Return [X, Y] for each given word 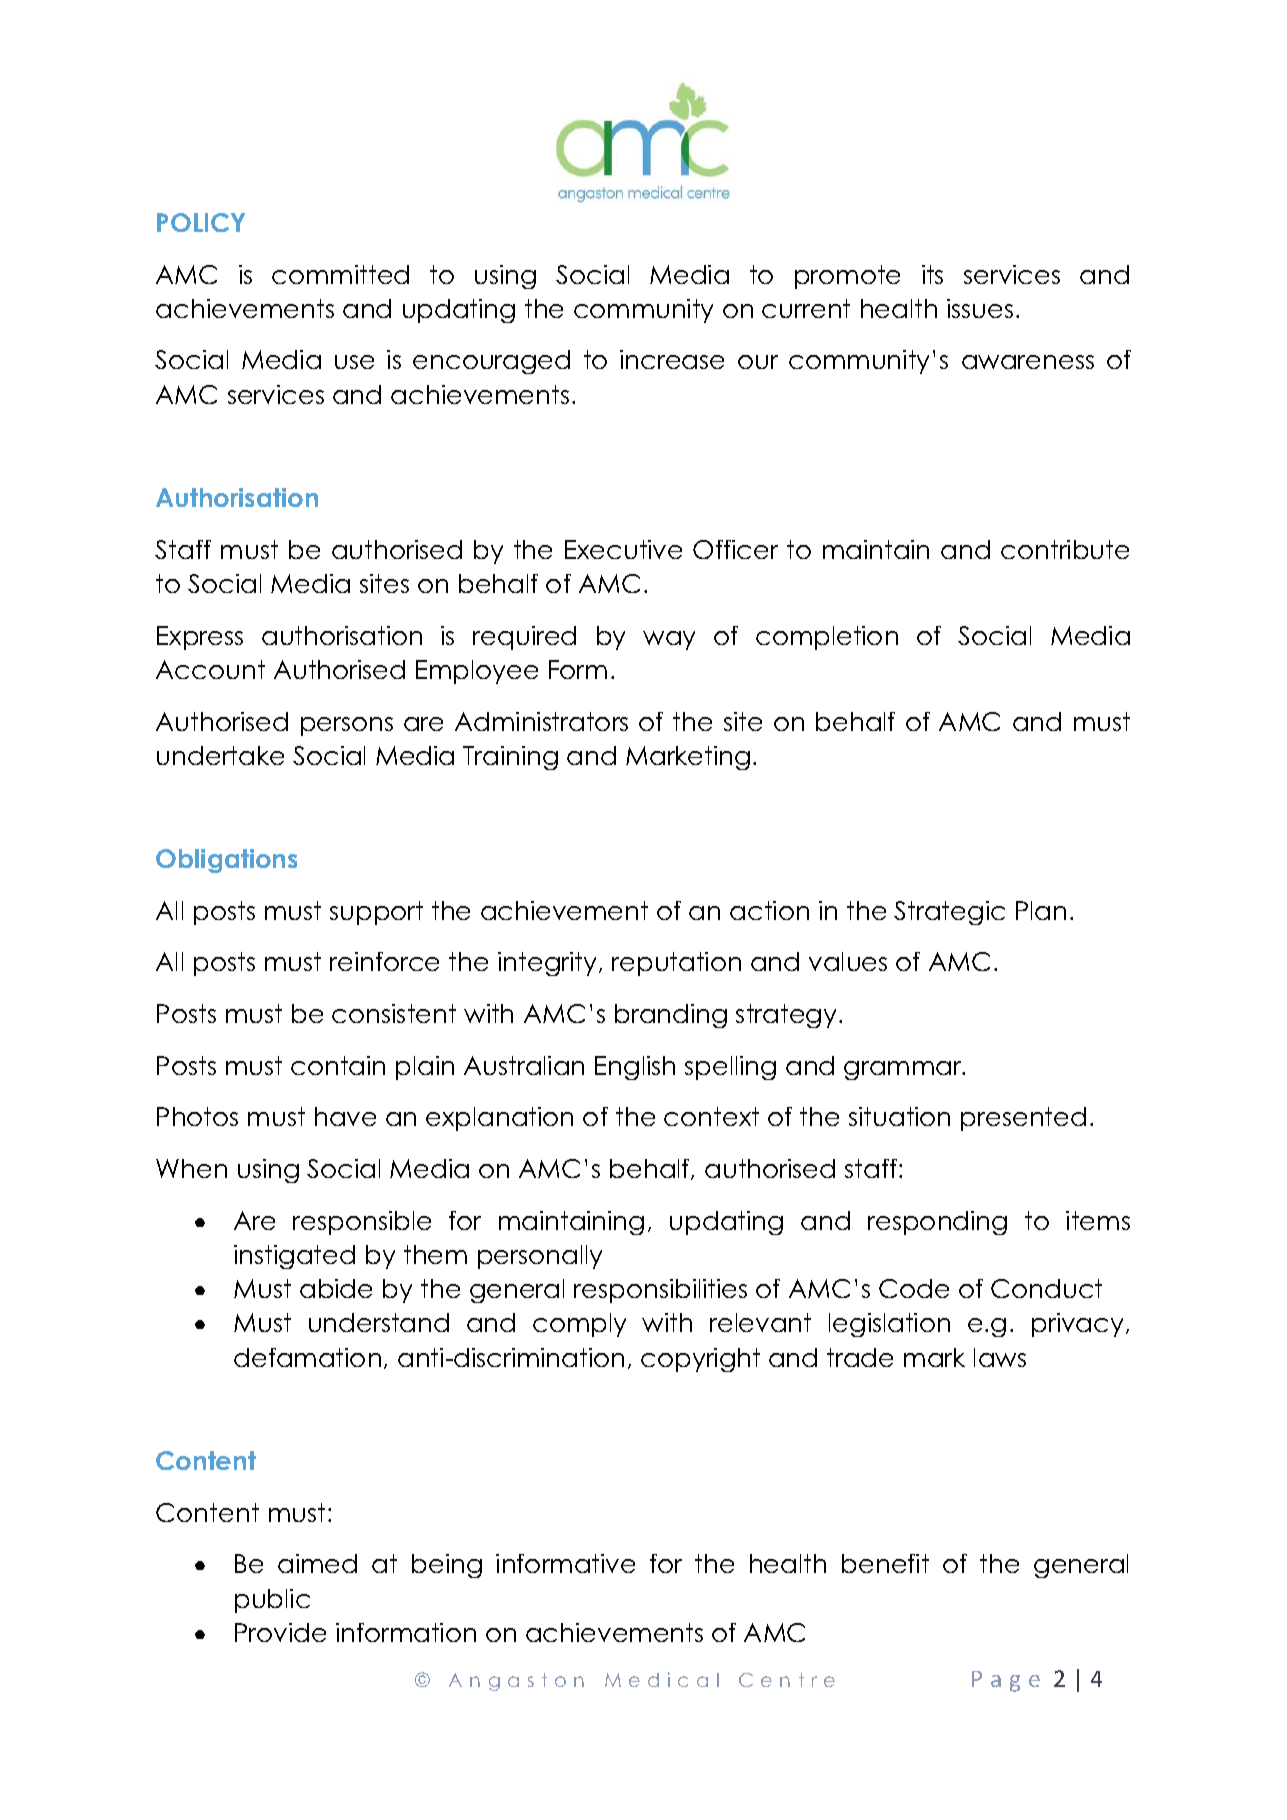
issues [980, 308]
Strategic [949, 913]
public [272, 1601]
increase [672, 359]
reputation [676, 964]
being [447, 1566]
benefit [885, 1563]
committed [340, 274]
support [376, 913]
